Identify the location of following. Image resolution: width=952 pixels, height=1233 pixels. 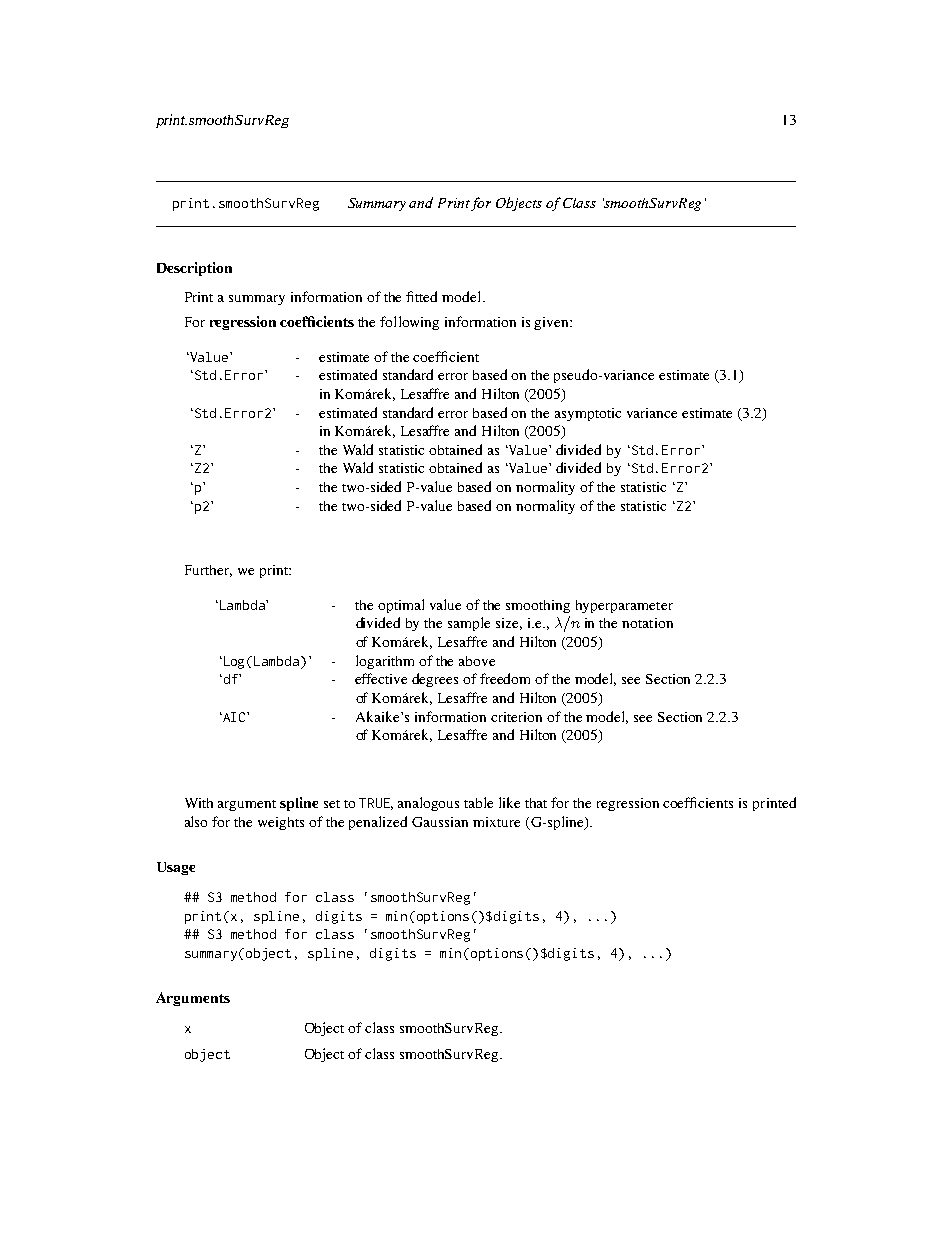
(409, 323).
